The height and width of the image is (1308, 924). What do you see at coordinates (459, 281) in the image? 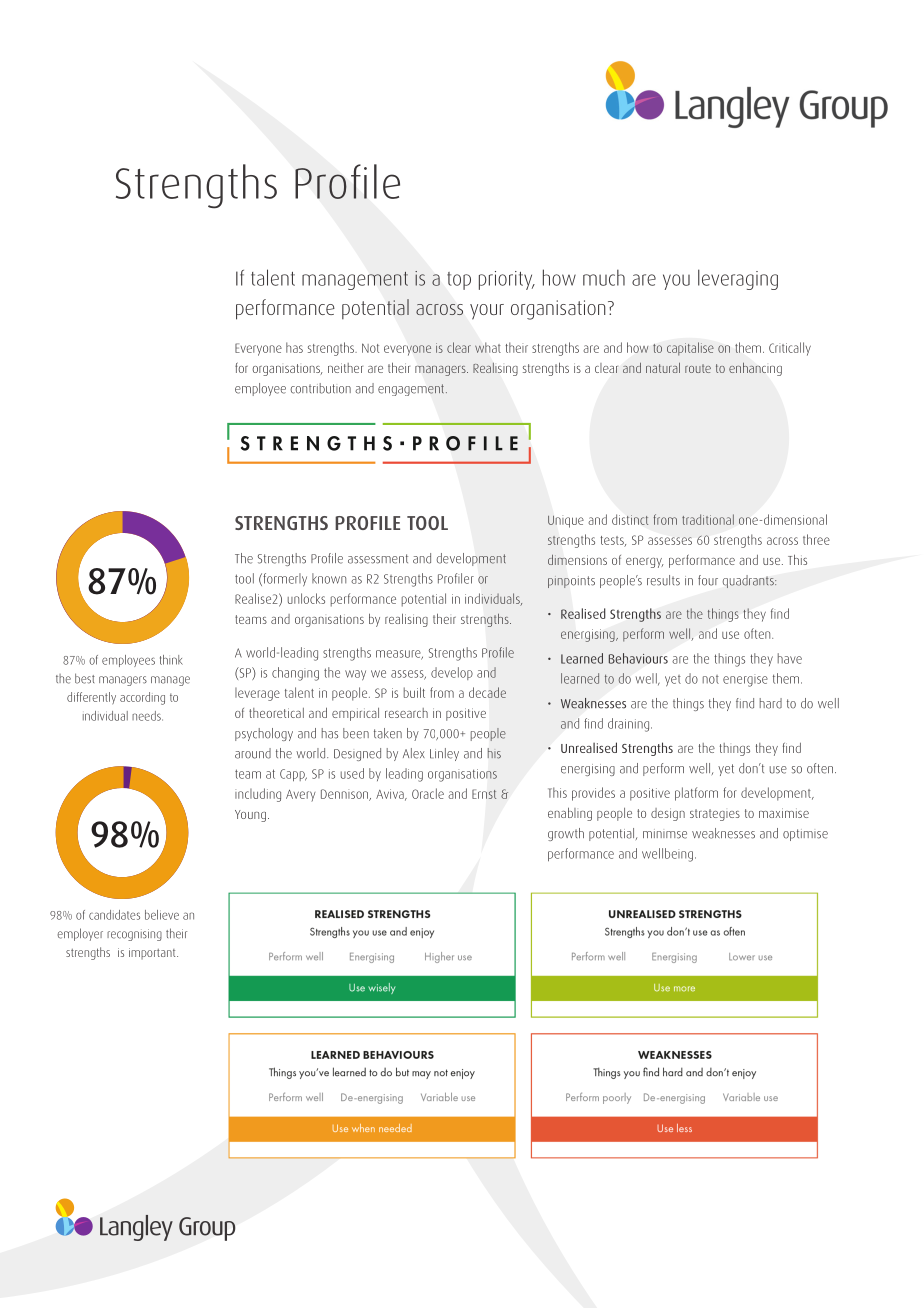
I see `top` at bounding box center [459, 281].
